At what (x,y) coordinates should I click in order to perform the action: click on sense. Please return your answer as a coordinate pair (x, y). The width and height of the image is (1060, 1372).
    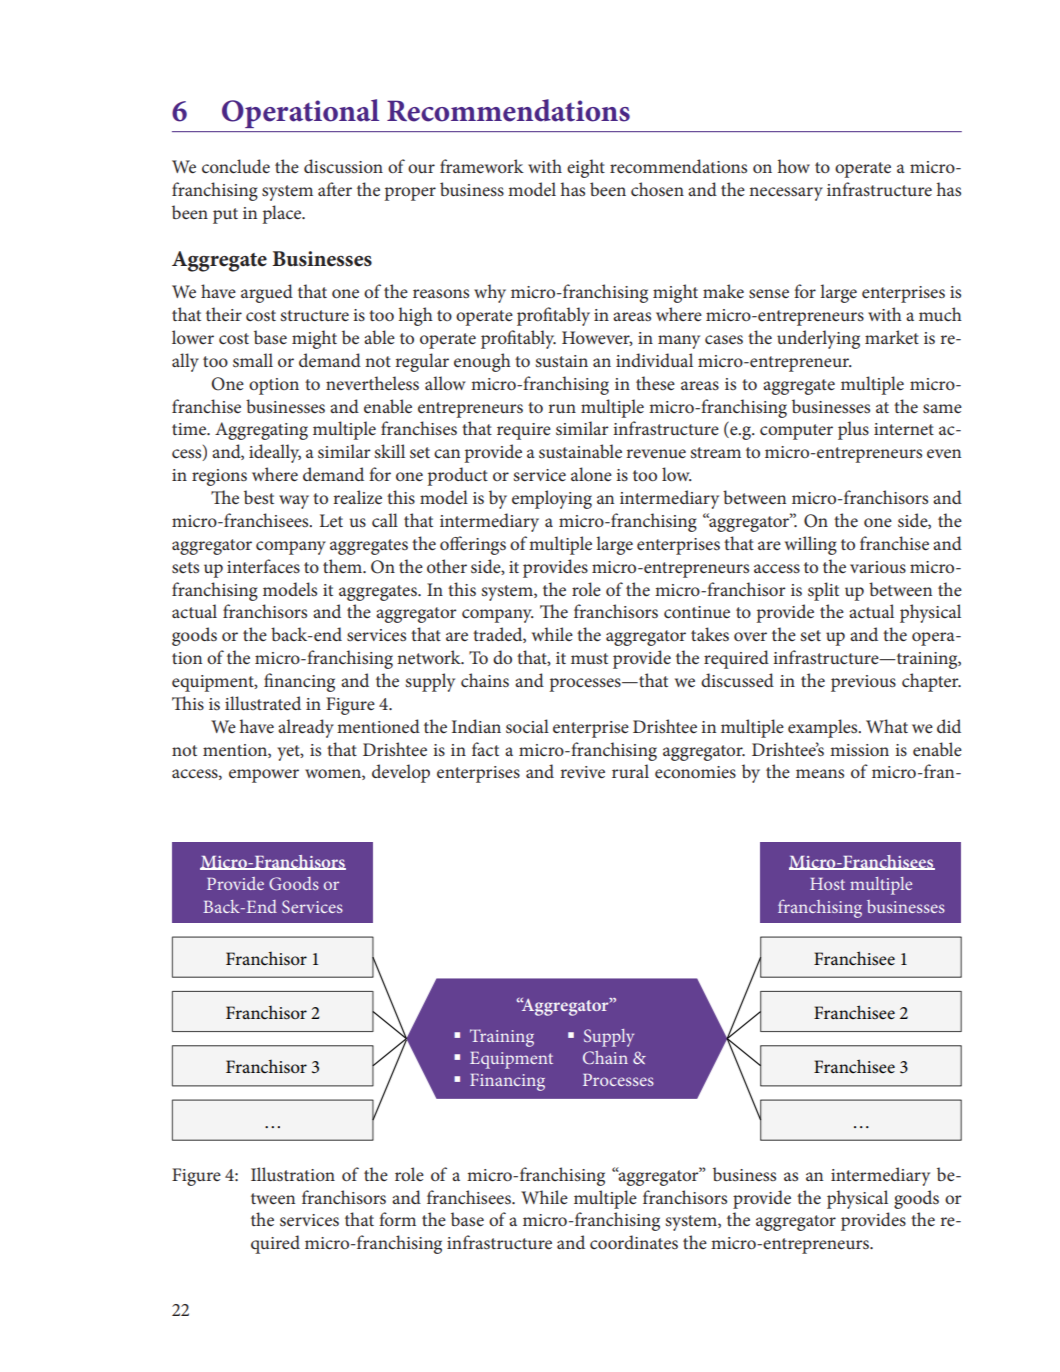
    Looking at the image, I should click on (769, 294).
